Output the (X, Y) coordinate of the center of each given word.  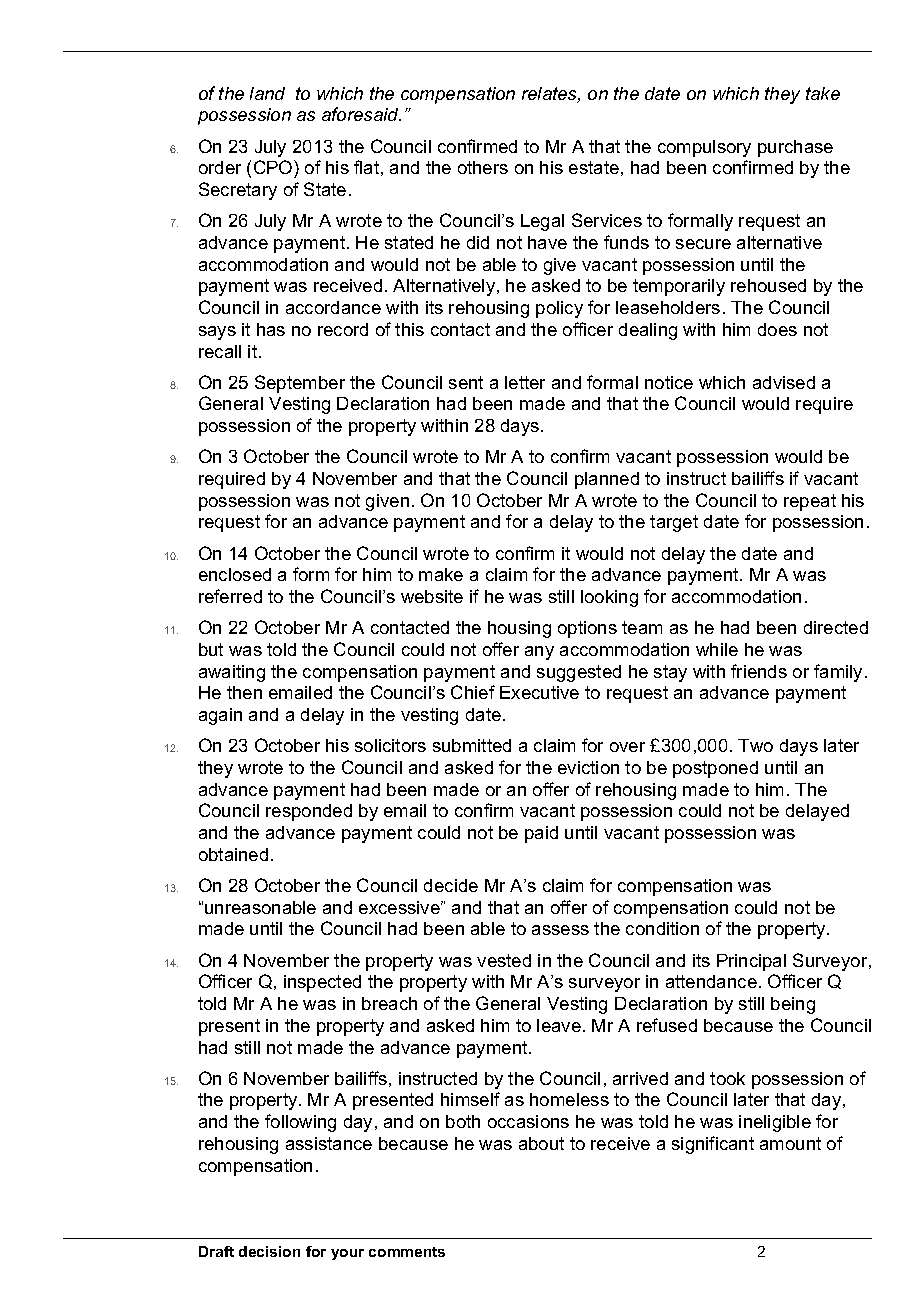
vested (504, 960)
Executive (539, 692)
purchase (795, 148)
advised (784, 382)
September (300, 384)
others (483, 167)
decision (269, 1251)
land (267, 93)
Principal (751, 962)
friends (759, 671)
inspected (322, 983)
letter (525, 382)
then (244, 692)
